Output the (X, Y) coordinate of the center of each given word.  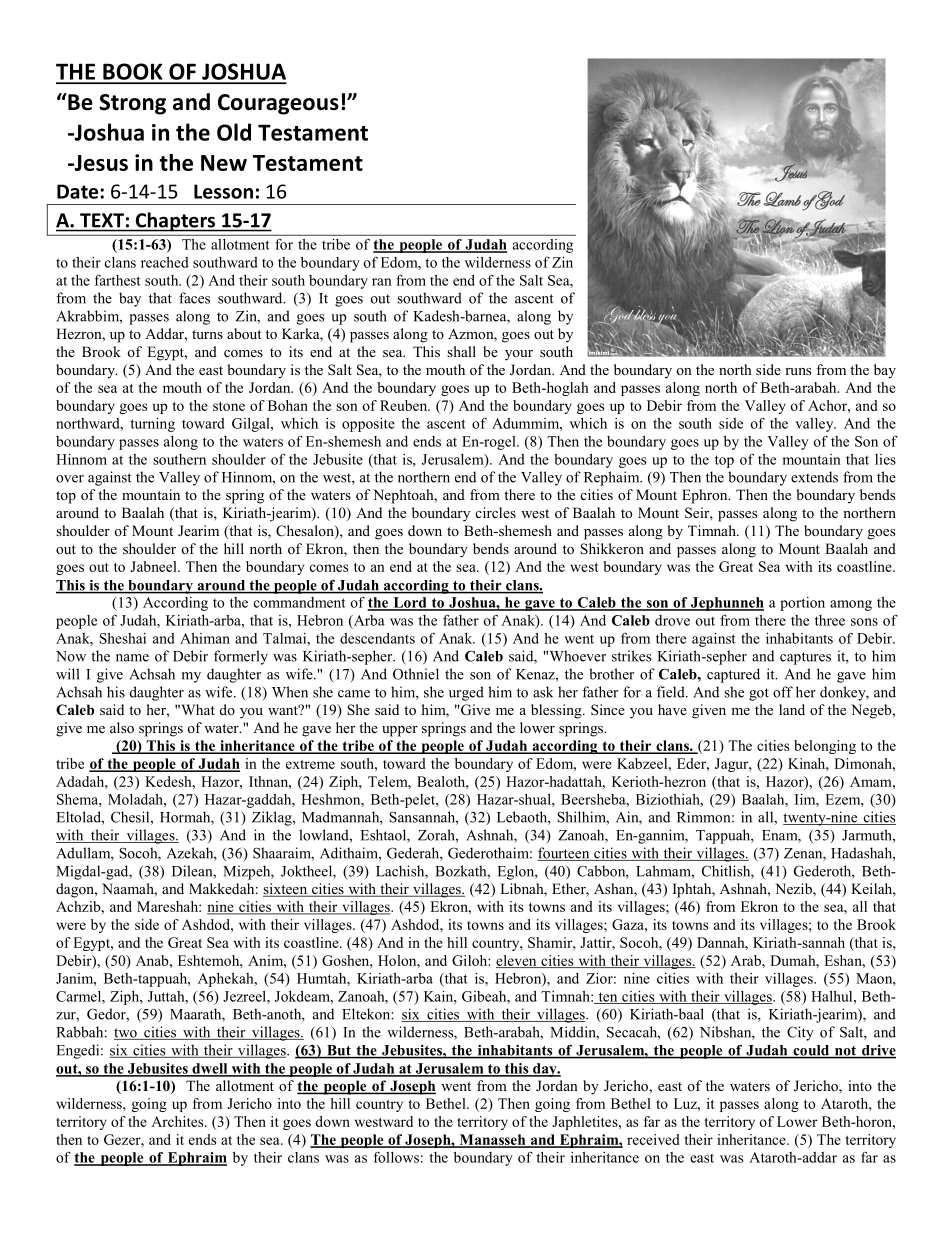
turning (152, 425)
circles (496, 512)
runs (798, 371)
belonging (825, 747)
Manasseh (492, 1140)
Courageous (278, 104)
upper (400, 731)
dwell (210, 1069)
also (122, 727)
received (653, 1139)
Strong (132, 104)
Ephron (706, 496)
